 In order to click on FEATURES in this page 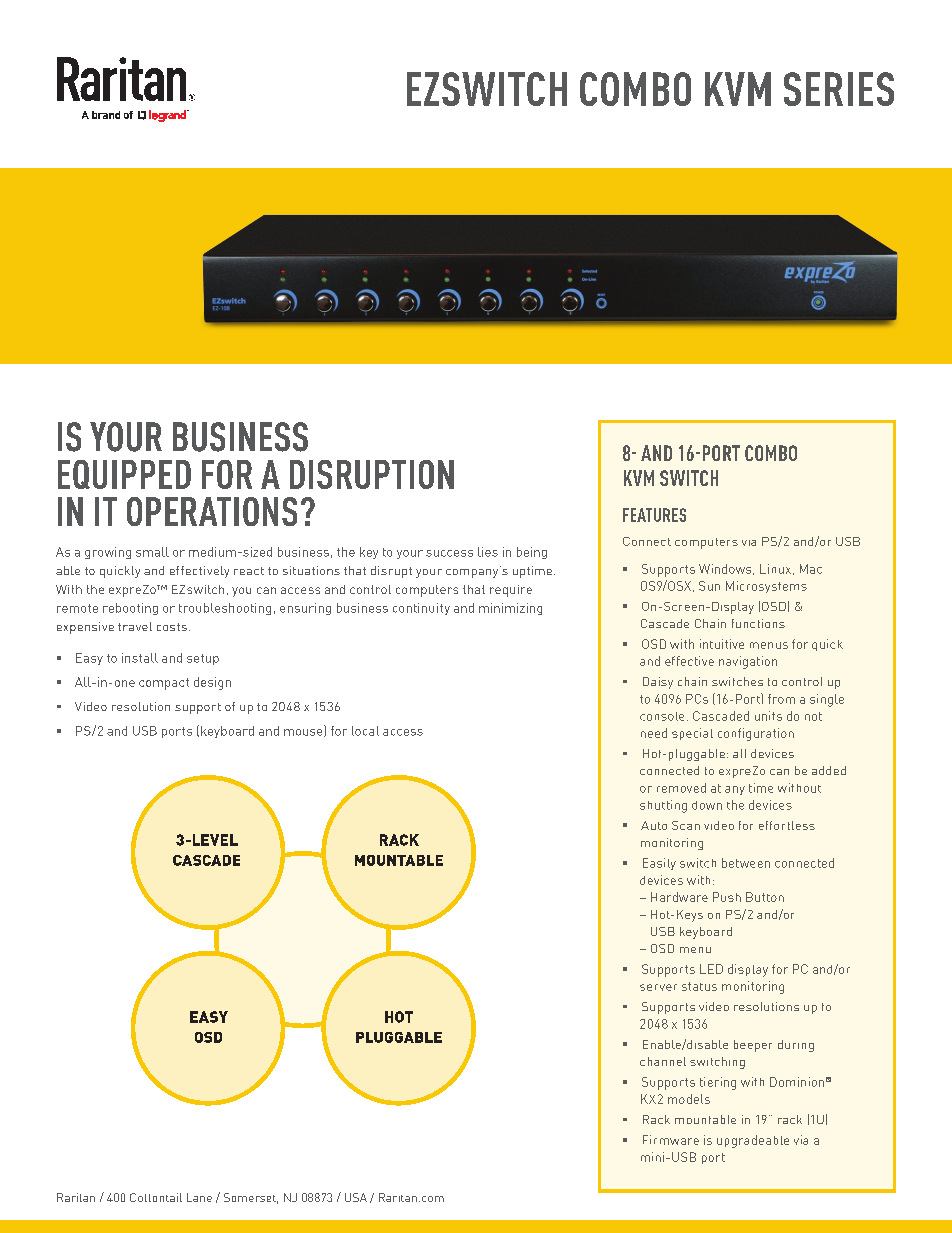, I will do `click(654, 515)`.
